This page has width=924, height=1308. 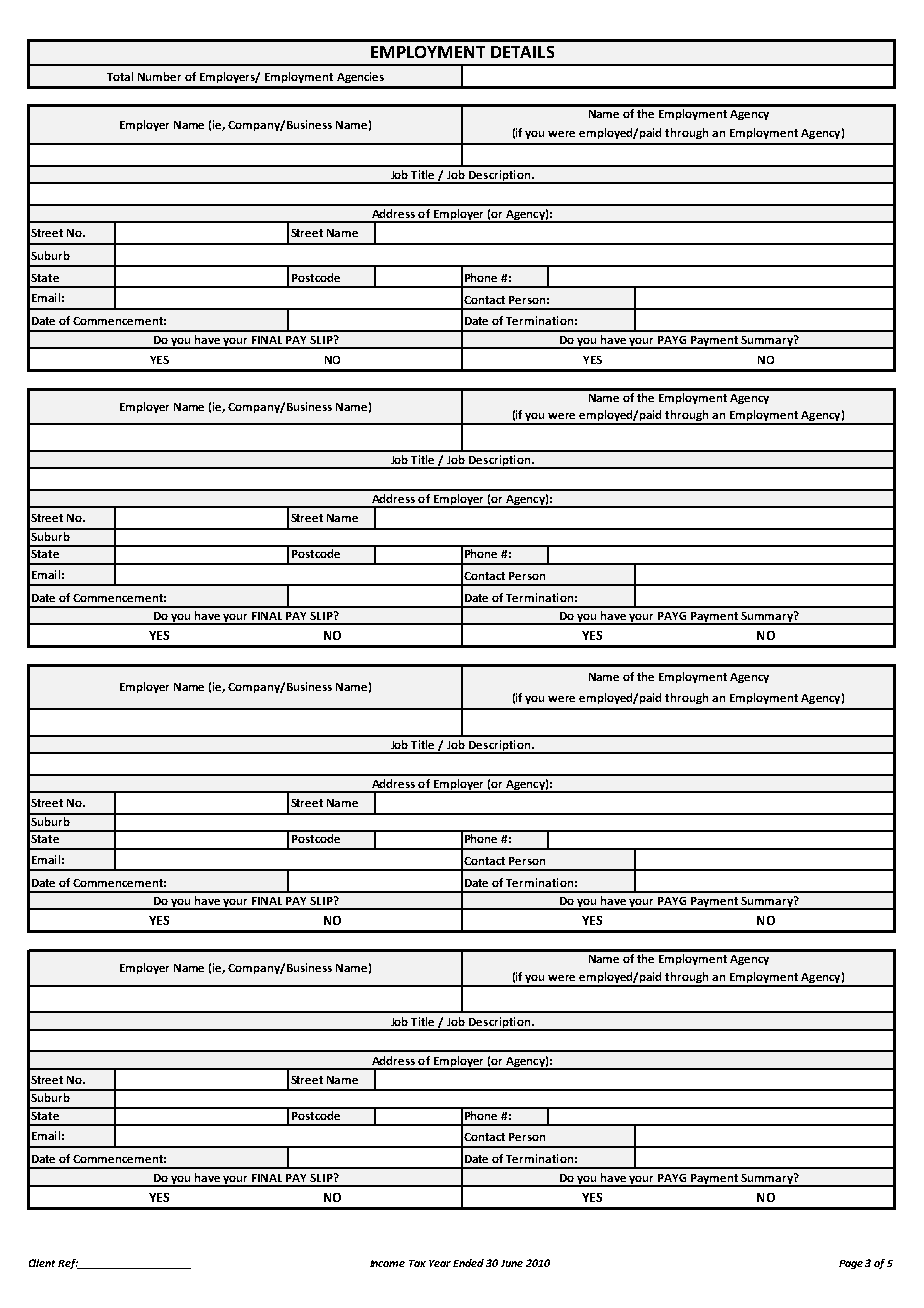 What do you see at coordinates (522, 52) in the page?
I see `DETAILS` at bounding box center [522, 52].
